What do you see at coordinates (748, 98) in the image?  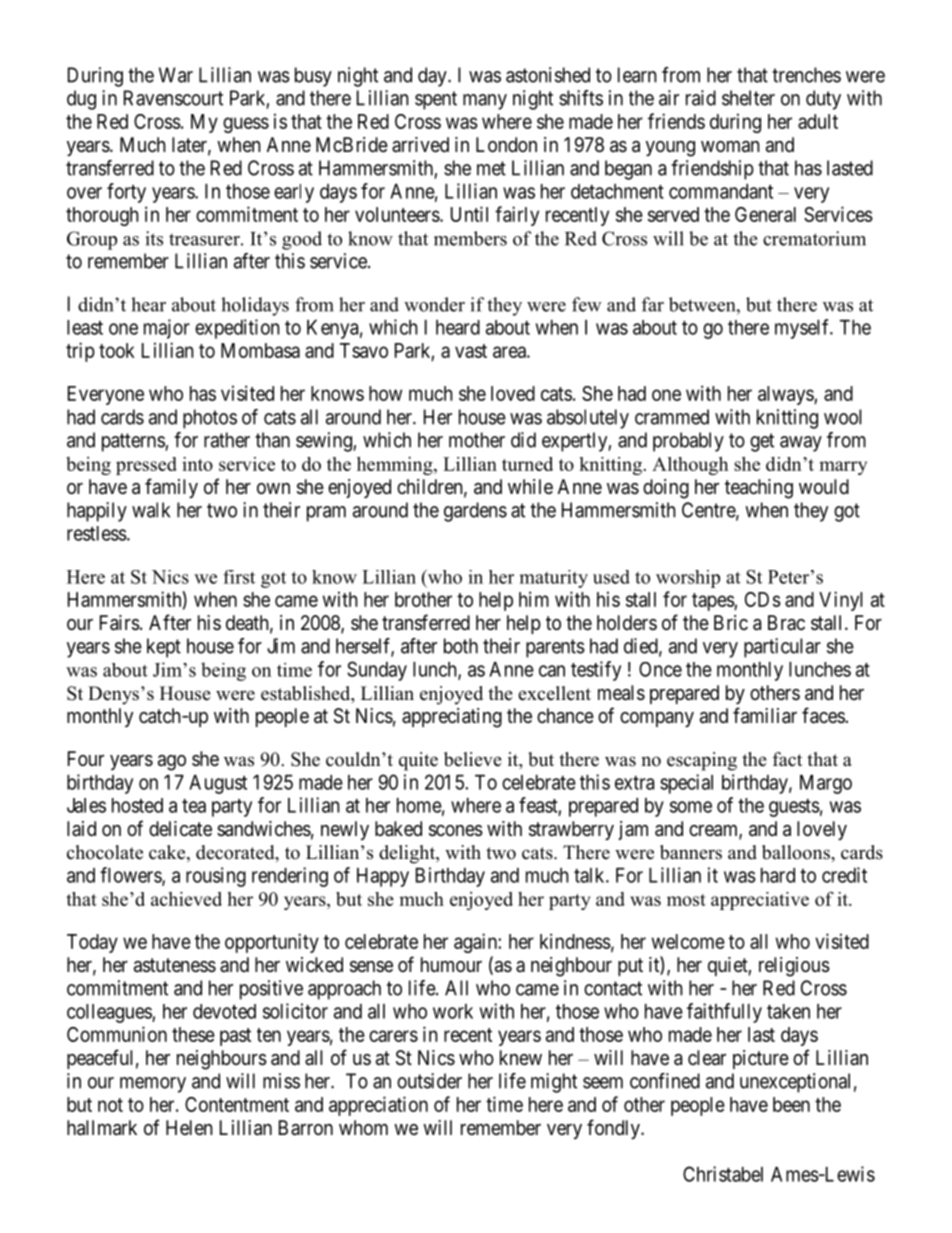 I see `shelter` at bounding box center [748, 98].
